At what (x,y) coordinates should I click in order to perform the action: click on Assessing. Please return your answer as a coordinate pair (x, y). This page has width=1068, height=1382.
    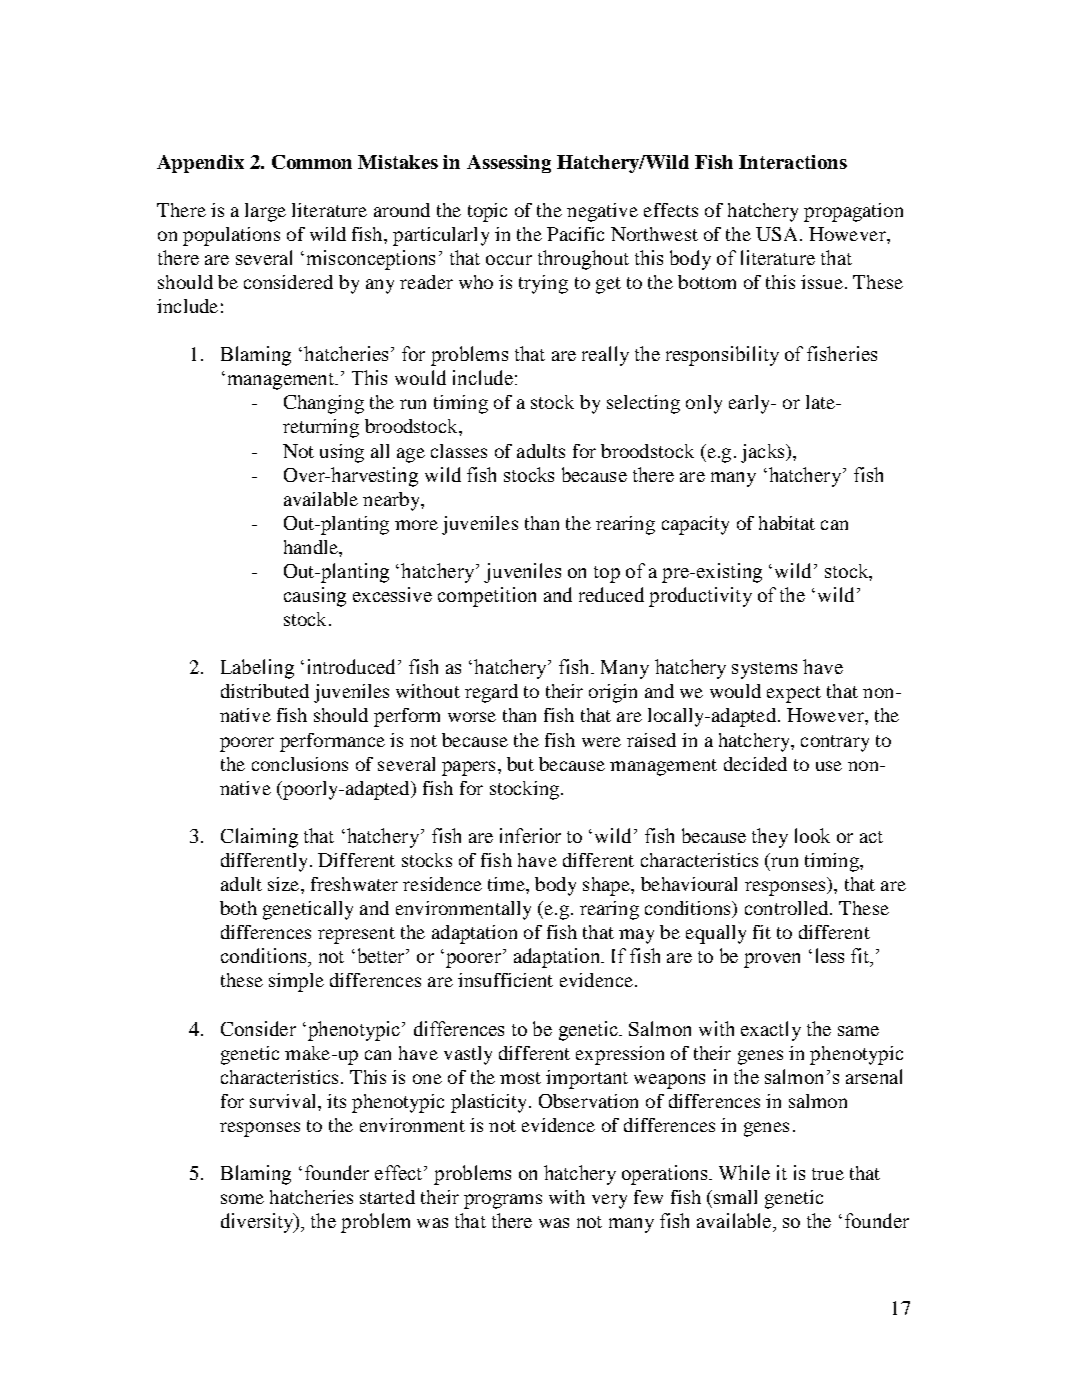
    Looking at the image, I should click on (509, 164).
